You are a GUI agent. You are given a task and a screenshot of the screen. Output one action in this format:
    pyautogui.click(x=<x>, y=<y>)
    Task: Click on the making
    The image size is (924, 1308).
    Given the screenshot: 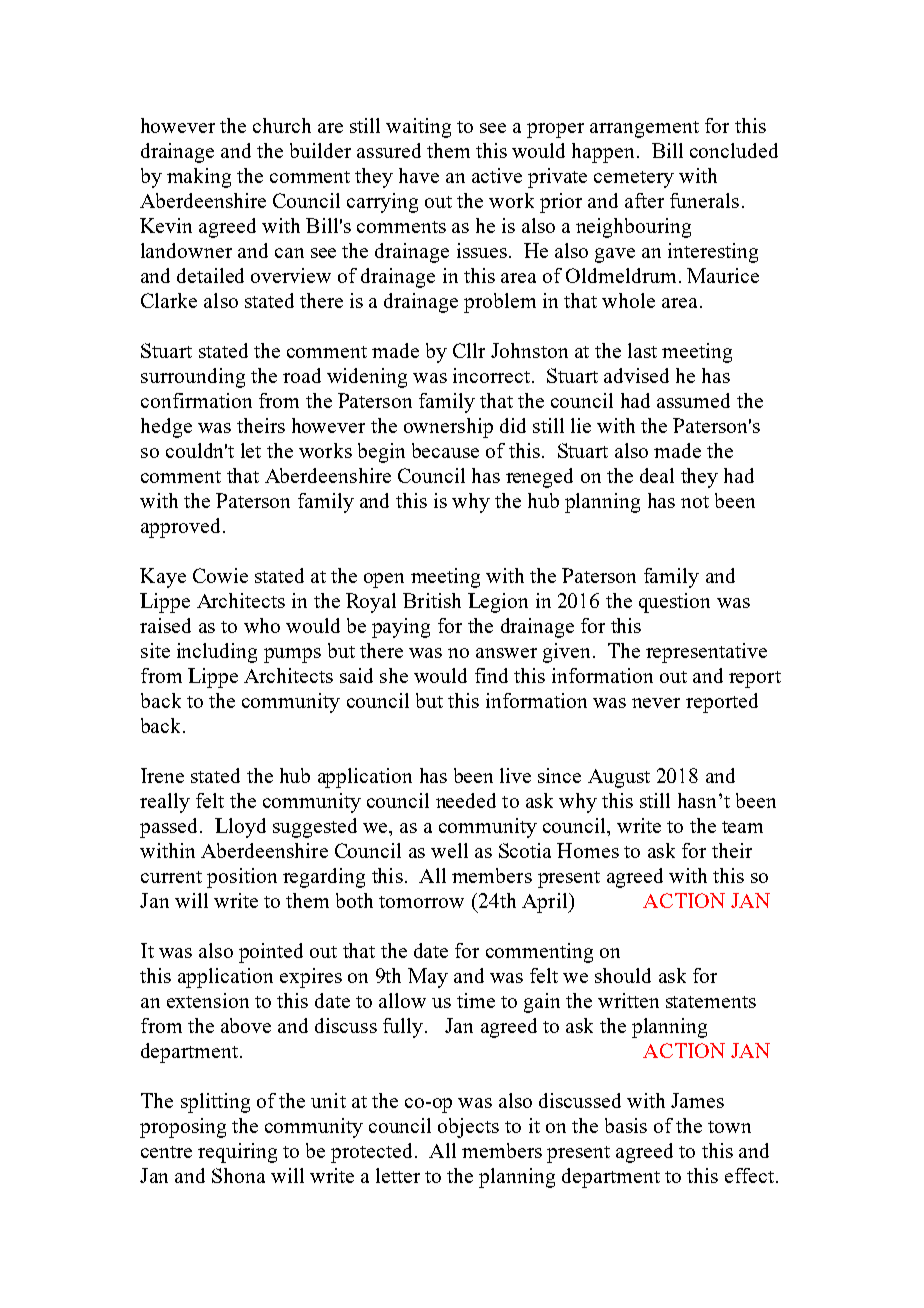 What is the action you would take?
    pyautogui.click(x=199, y=178)
